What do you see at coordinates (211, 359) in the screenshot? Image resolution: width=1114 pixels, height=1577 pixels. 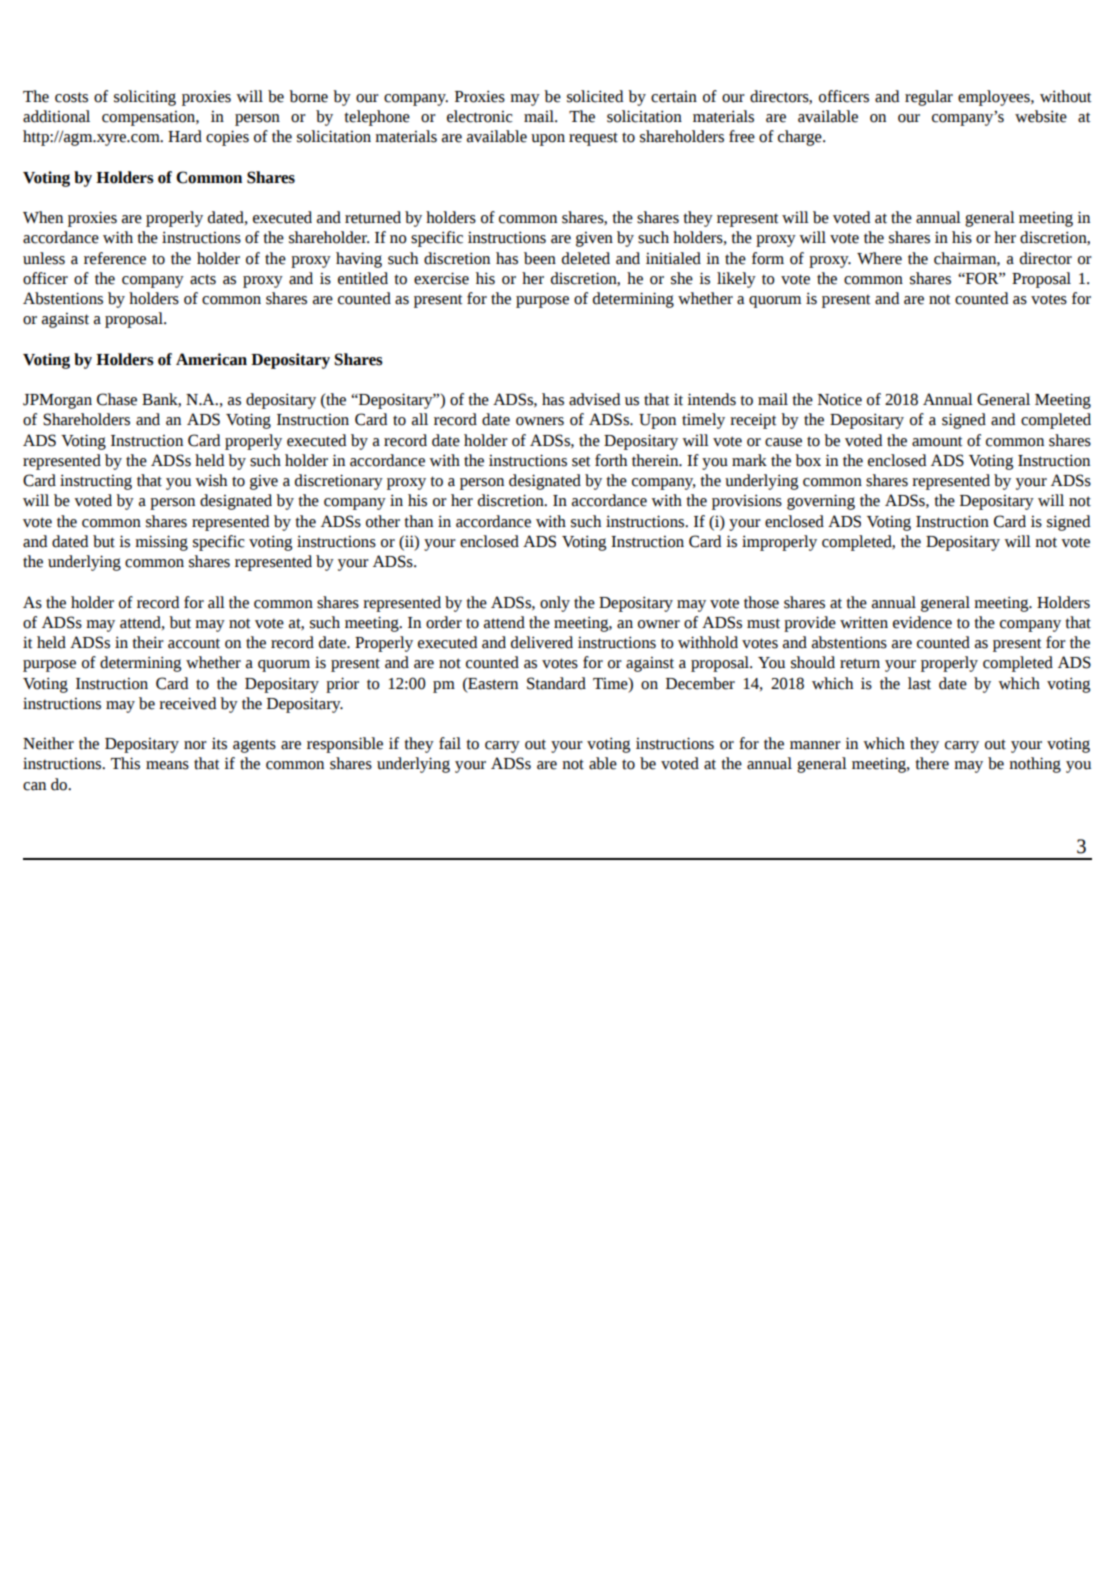 I see `American` at bounding box center [211, 359].
